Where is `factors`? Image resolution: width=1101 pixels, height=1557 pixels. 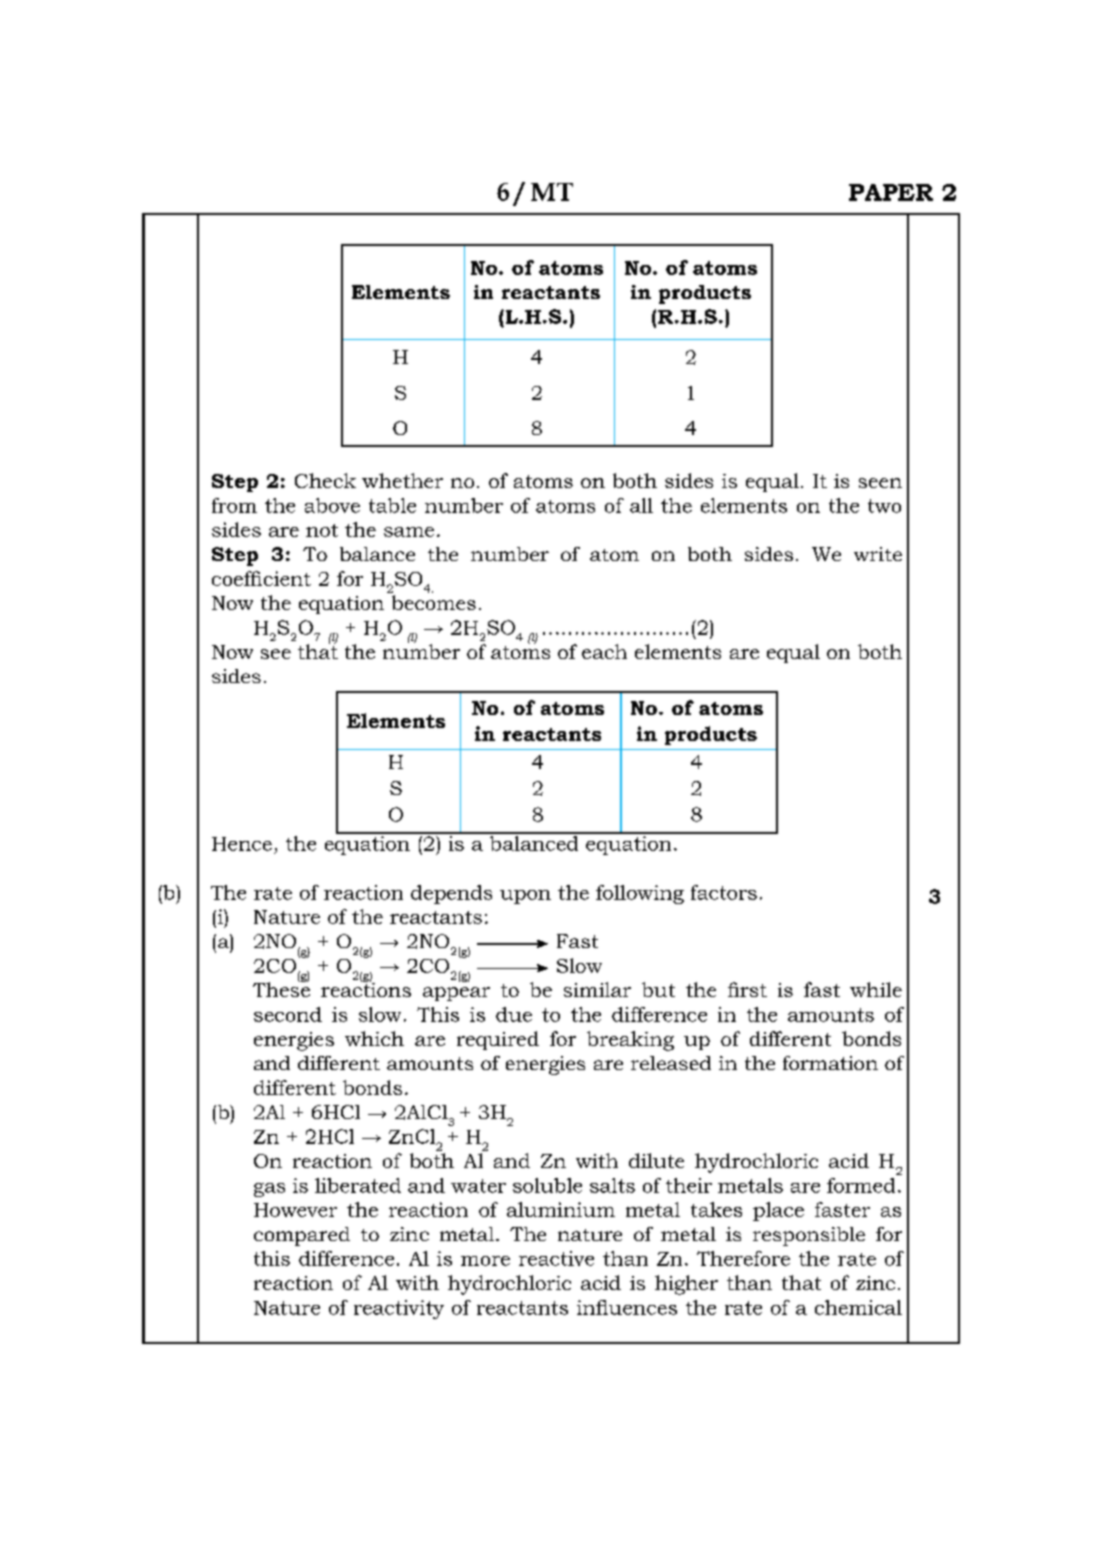
factors is located at coordinates (724, 892).
